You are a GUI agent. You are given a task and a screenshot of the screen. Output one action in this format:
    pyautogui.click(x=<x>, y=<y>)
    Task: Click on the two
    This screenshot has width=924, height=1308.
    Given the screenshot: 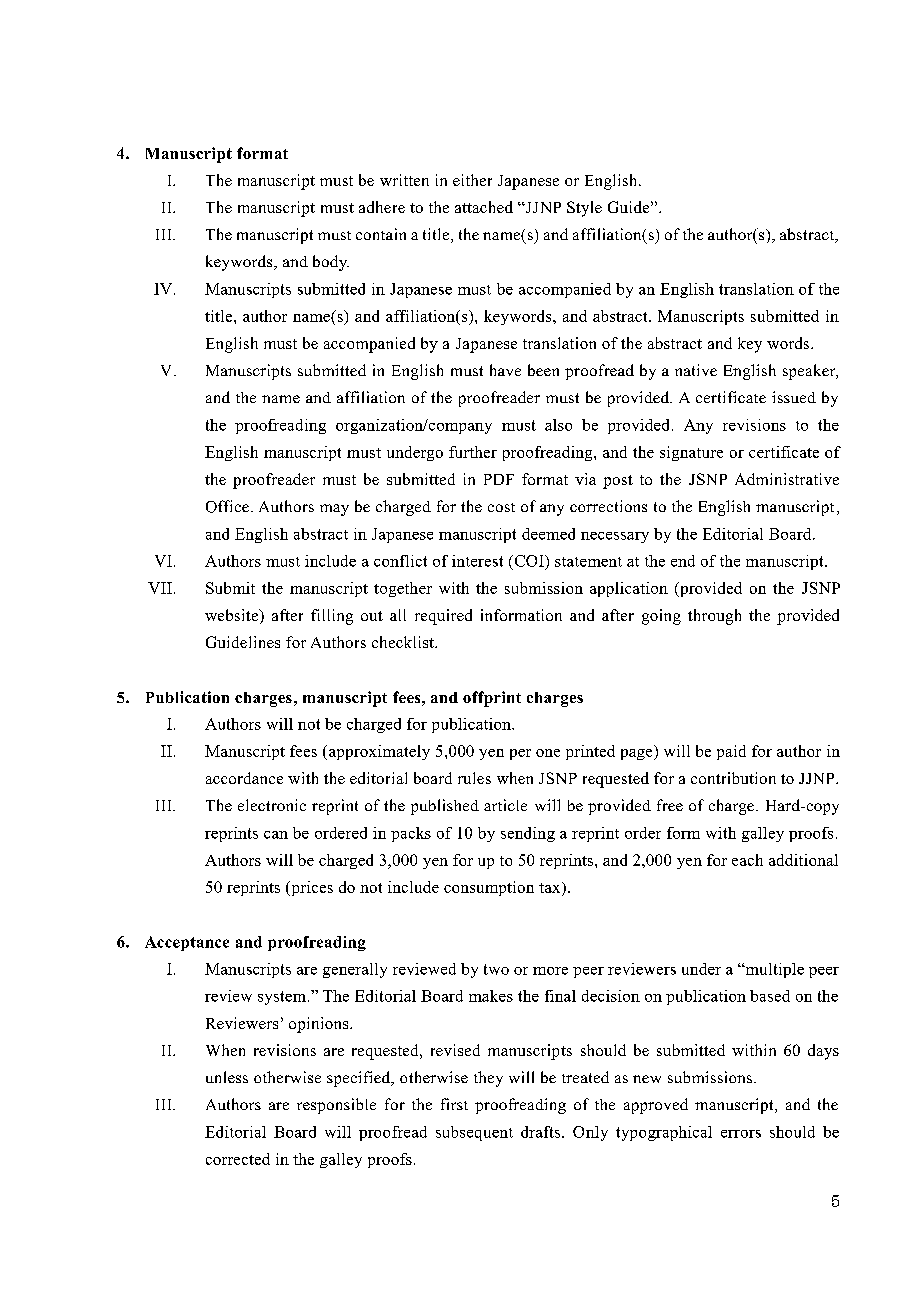 What is the action you would take?
    pyautogui.click(x=496, y=969)
